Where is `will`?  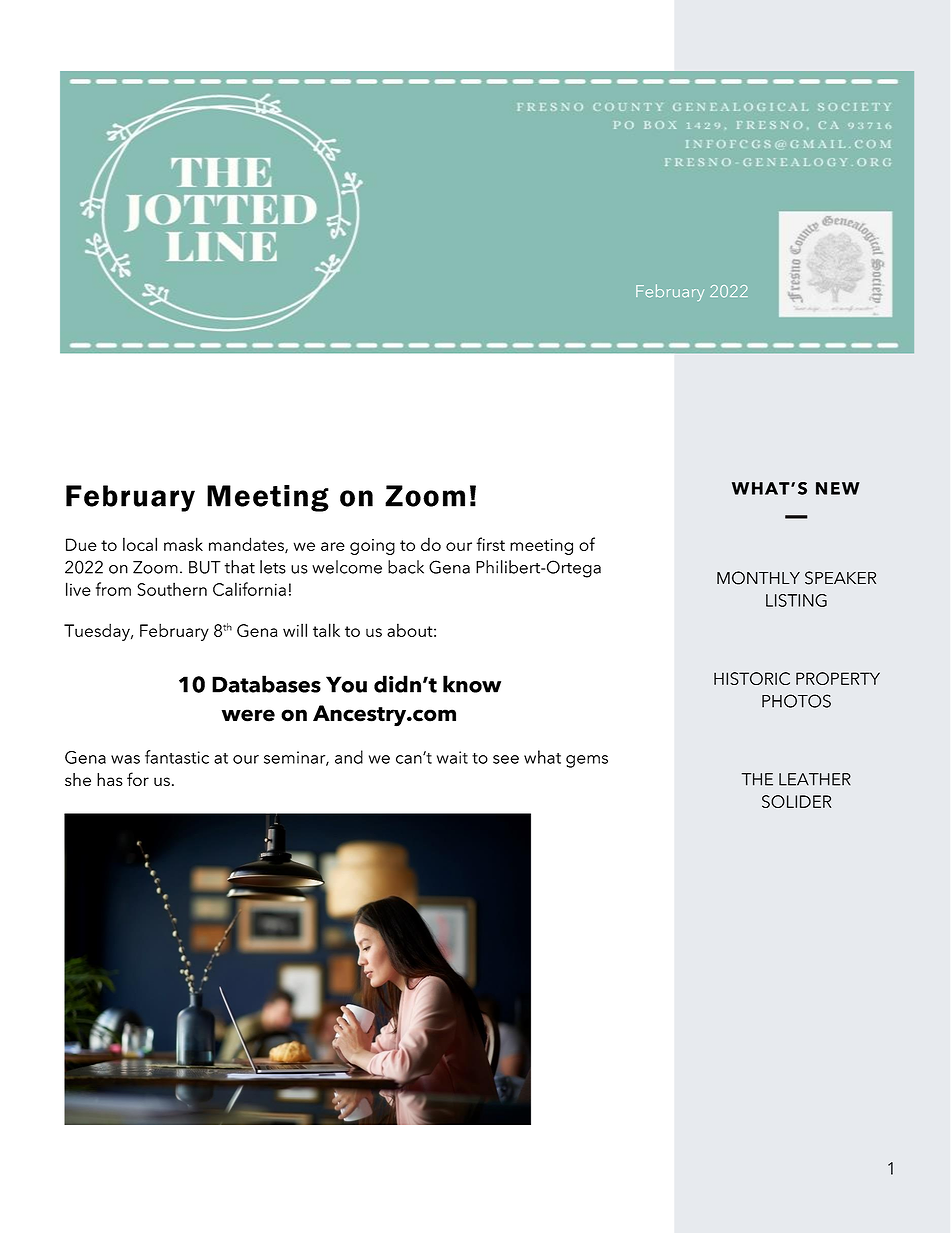
will is located at coordinates (295, 630).
